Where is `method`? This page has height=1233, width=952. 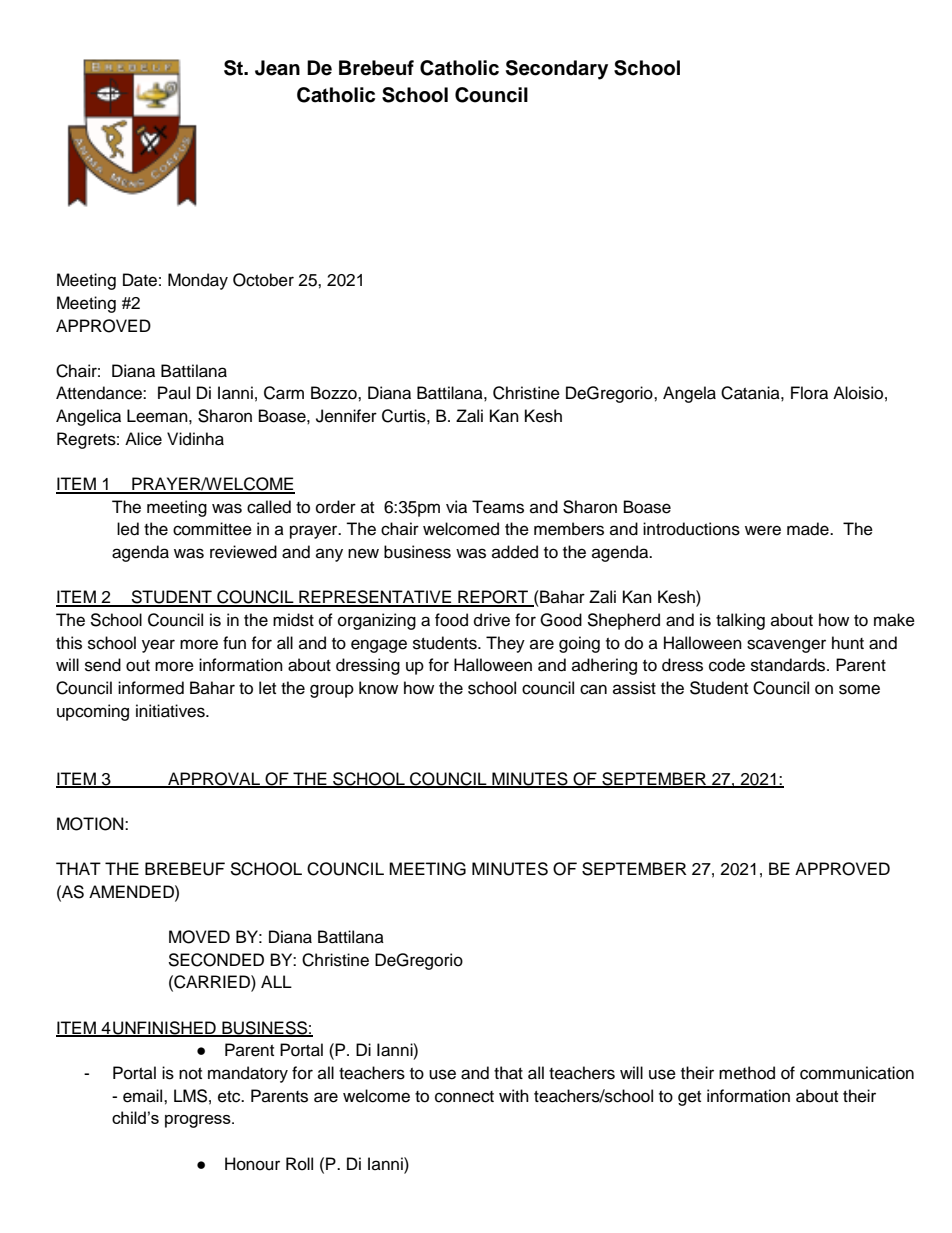
method is located at coordinates (747, 1073).
